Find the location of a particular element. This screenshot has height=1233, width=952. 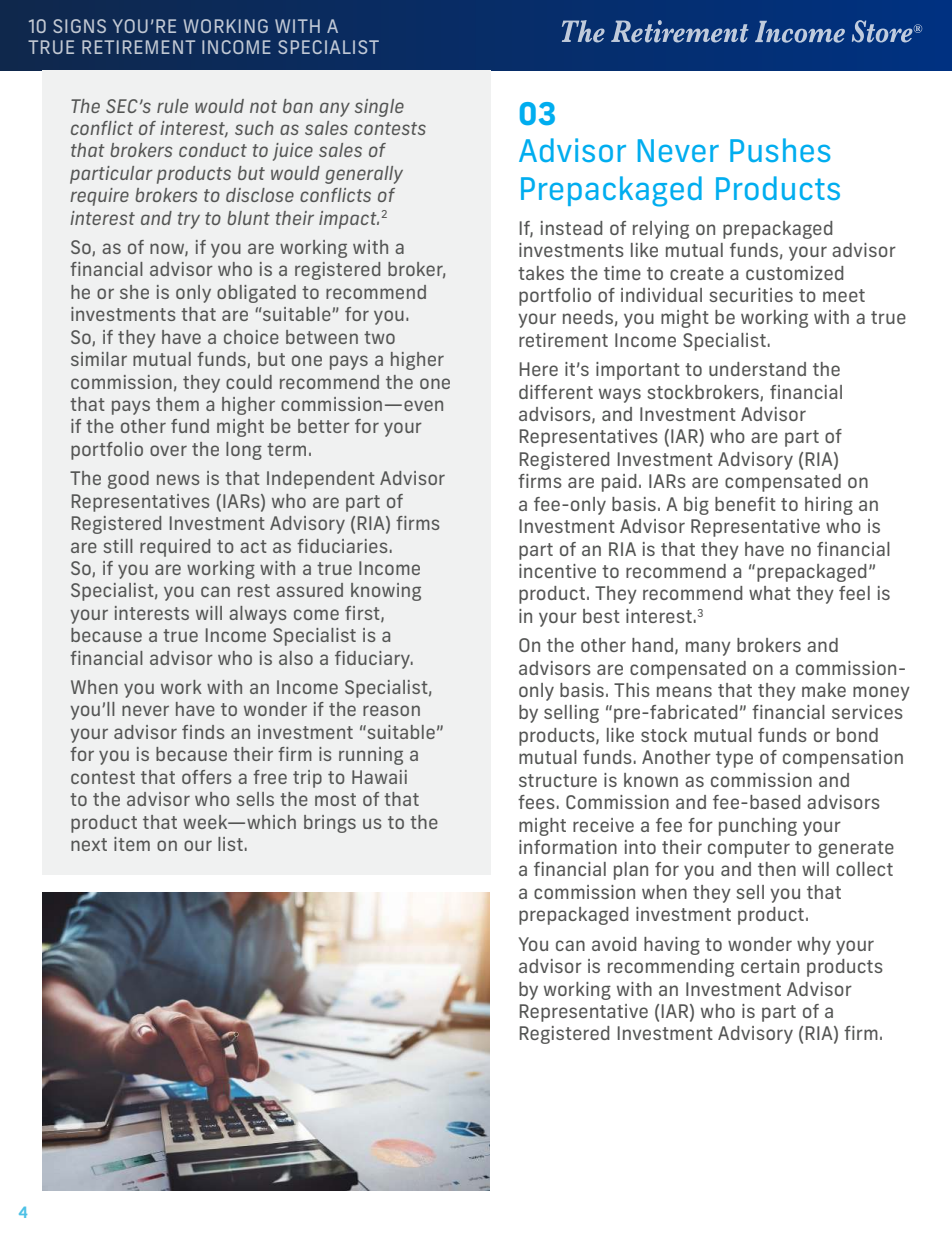

benefit is located at coordinates (745, 504).
